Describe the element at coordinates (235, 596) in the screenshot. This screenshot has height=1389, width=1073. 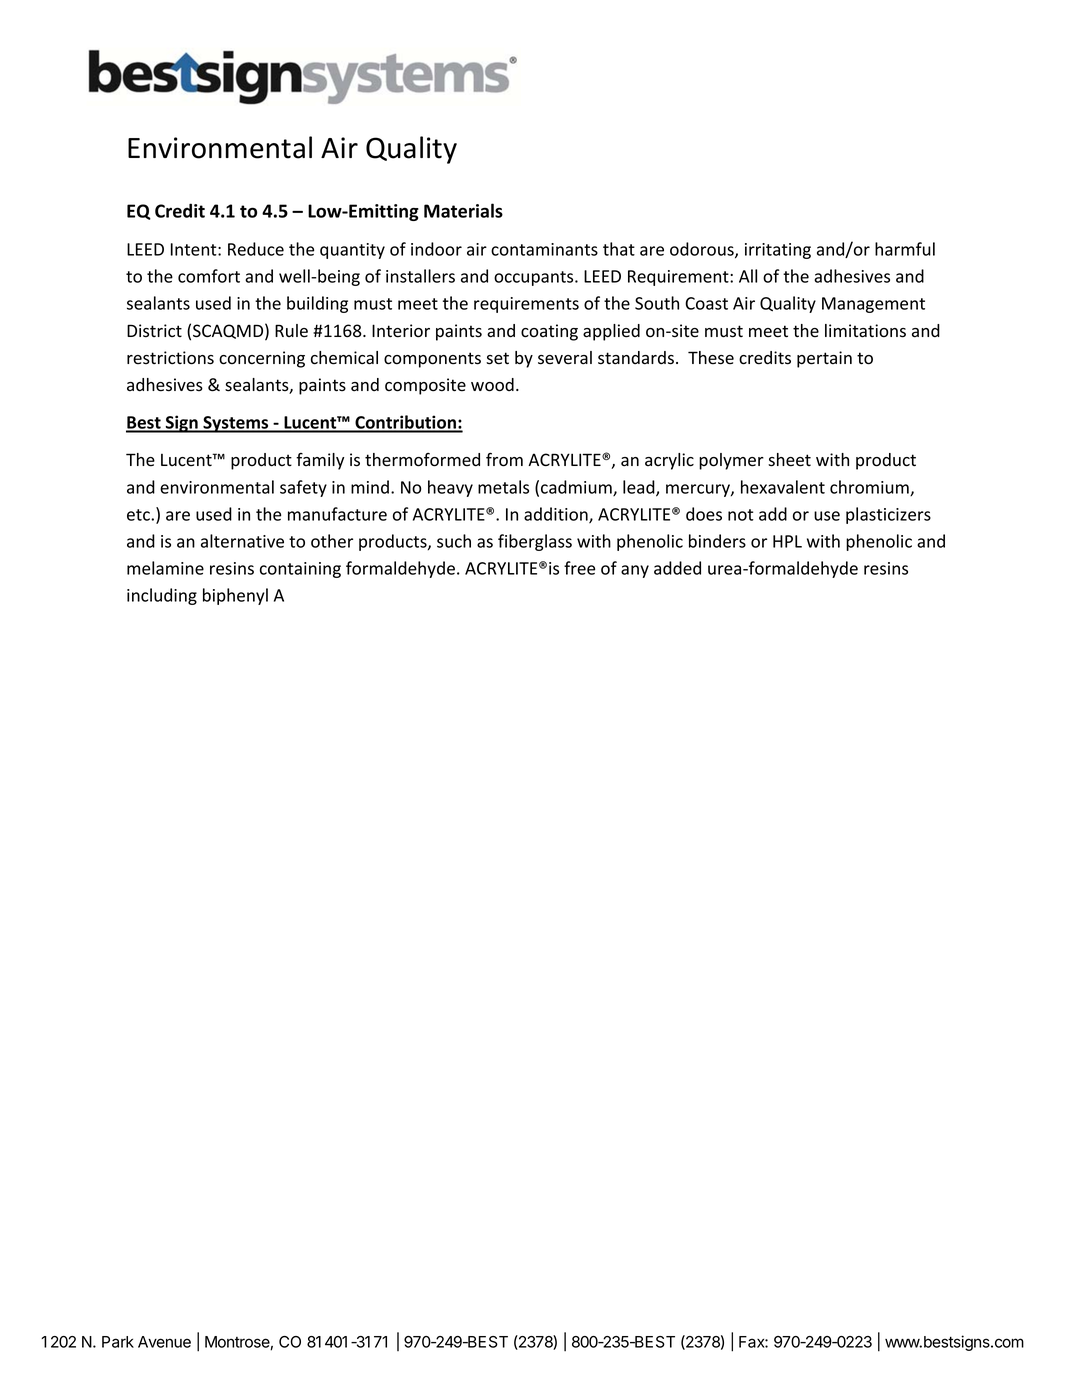
I see `biphenyl` at that location.
